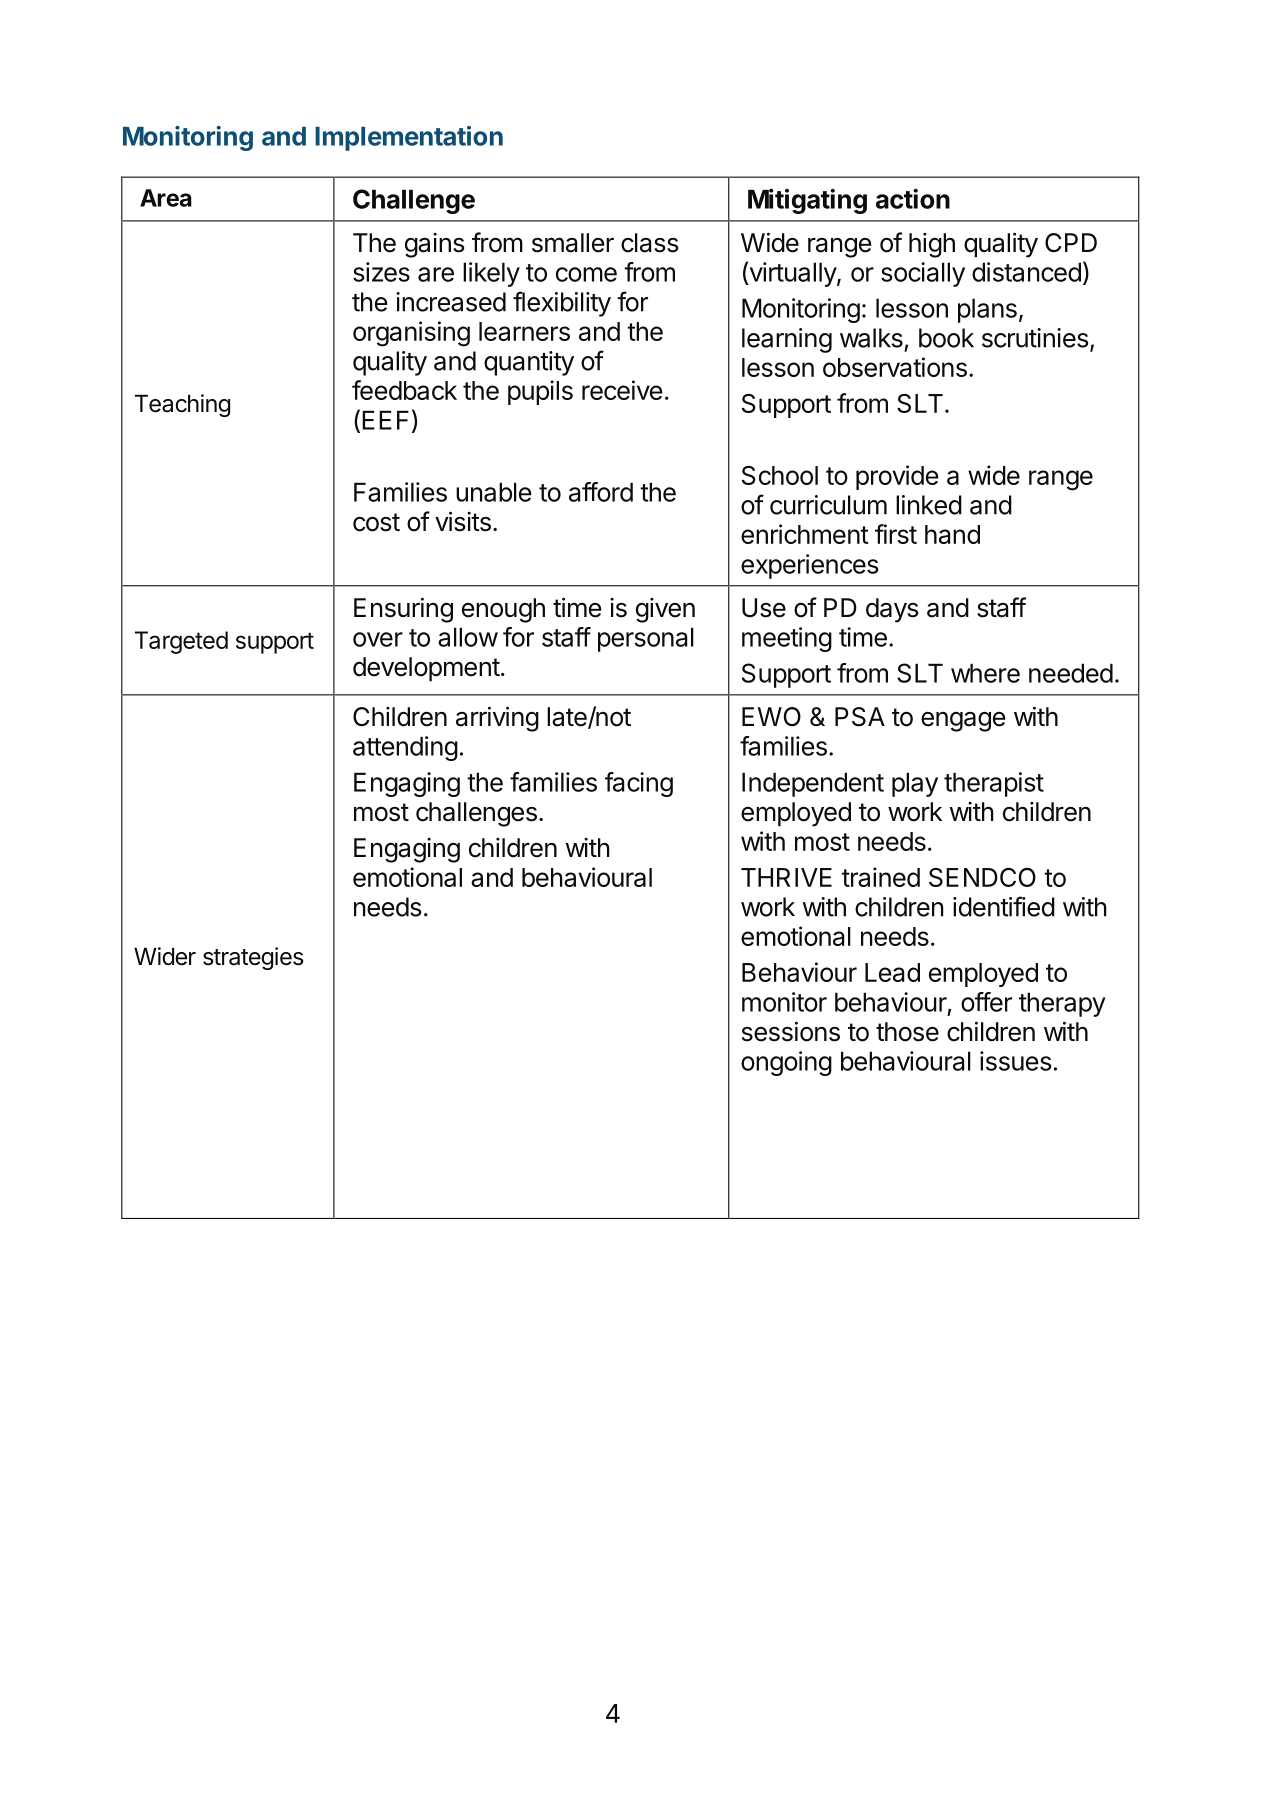 This document has width=1275, height=1804. What do you see at coordinates (913, 199) in the document?
I see `action` at bounding box center [913, 199].
